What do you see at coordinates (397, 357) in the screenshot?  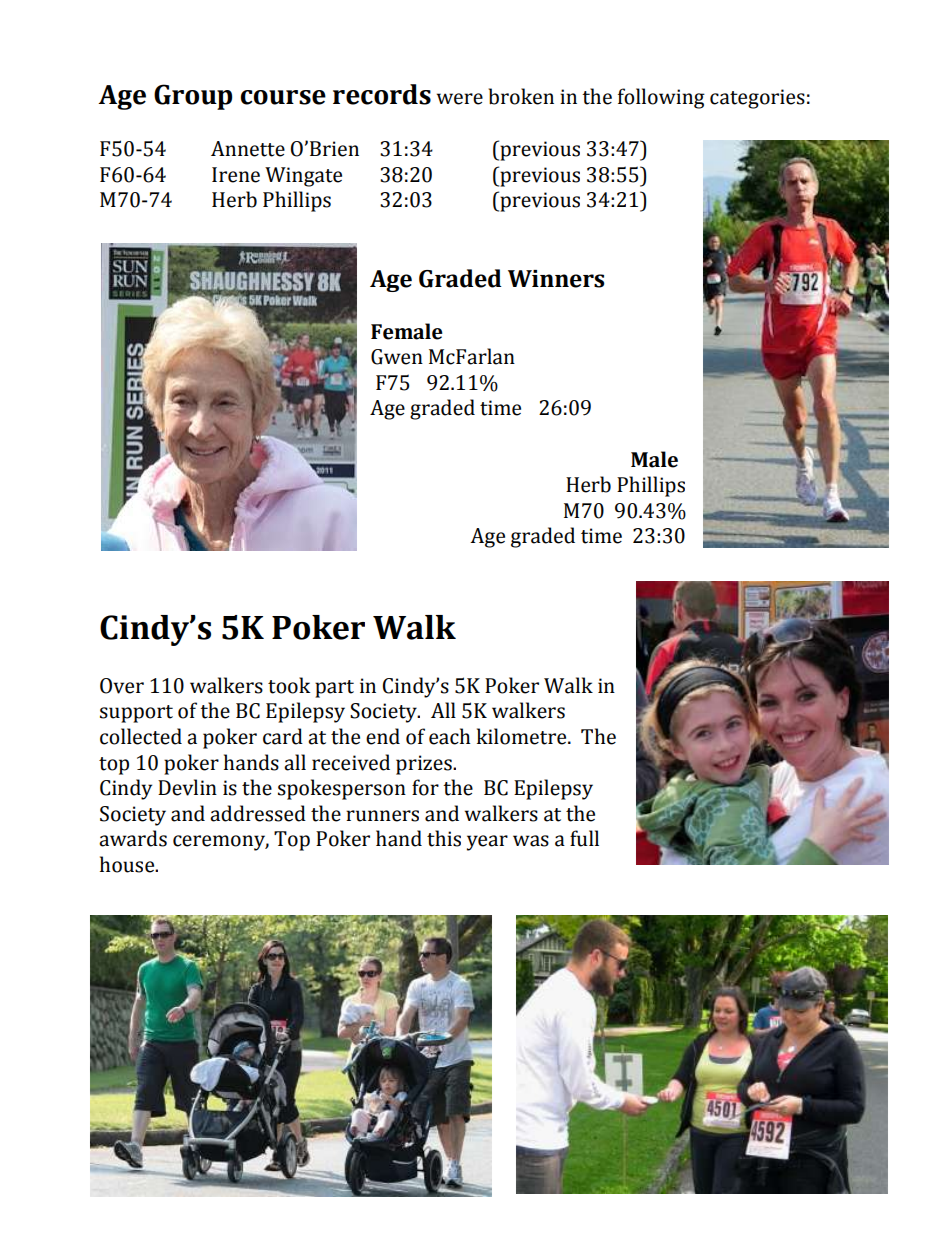 I see `Gwen` at bounding box center [397, 357].
